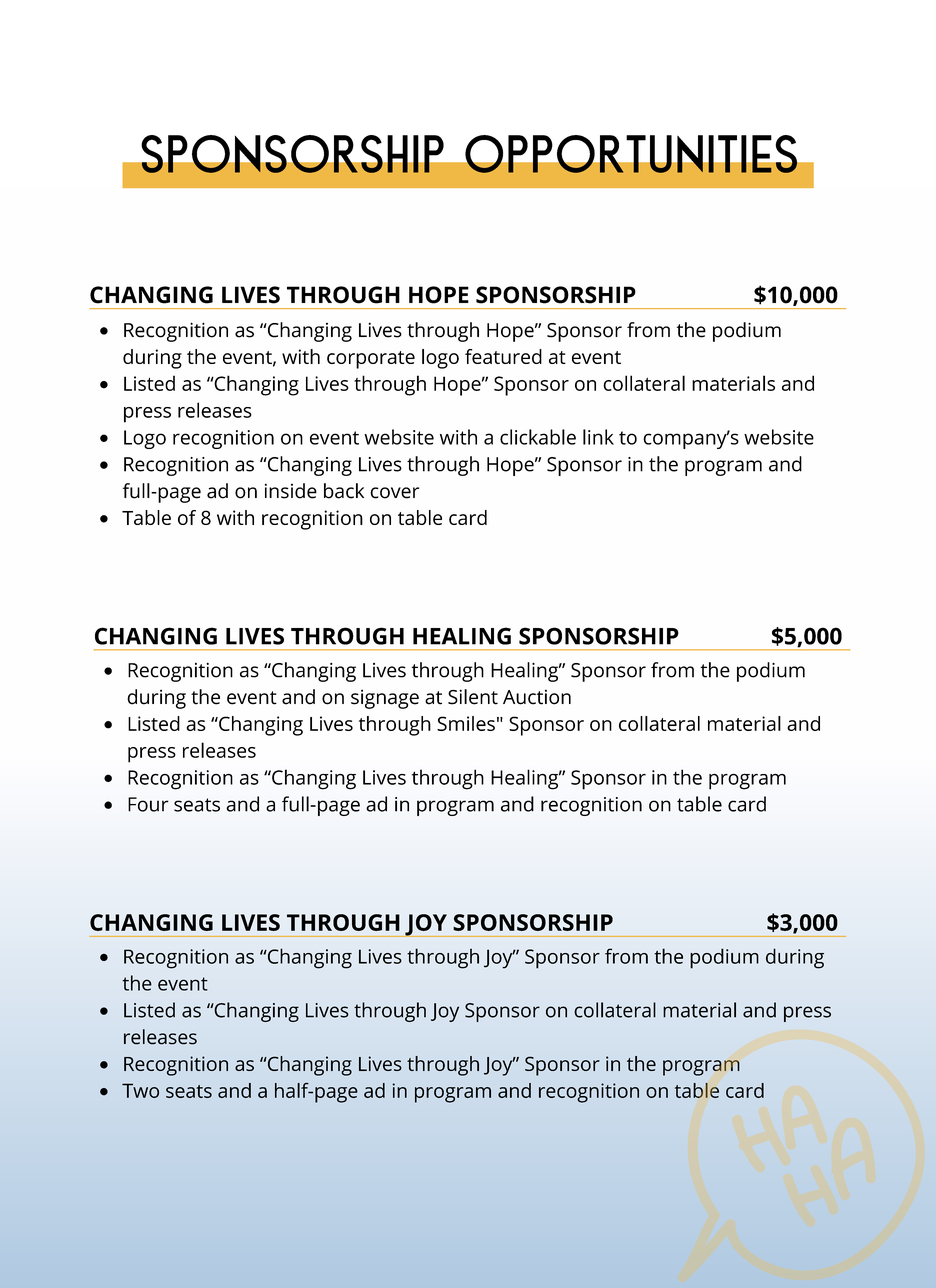  What do you see at coordinates (140, 1090) in the screenshot?
I see `Two` at bounding box center [140, 1090].
